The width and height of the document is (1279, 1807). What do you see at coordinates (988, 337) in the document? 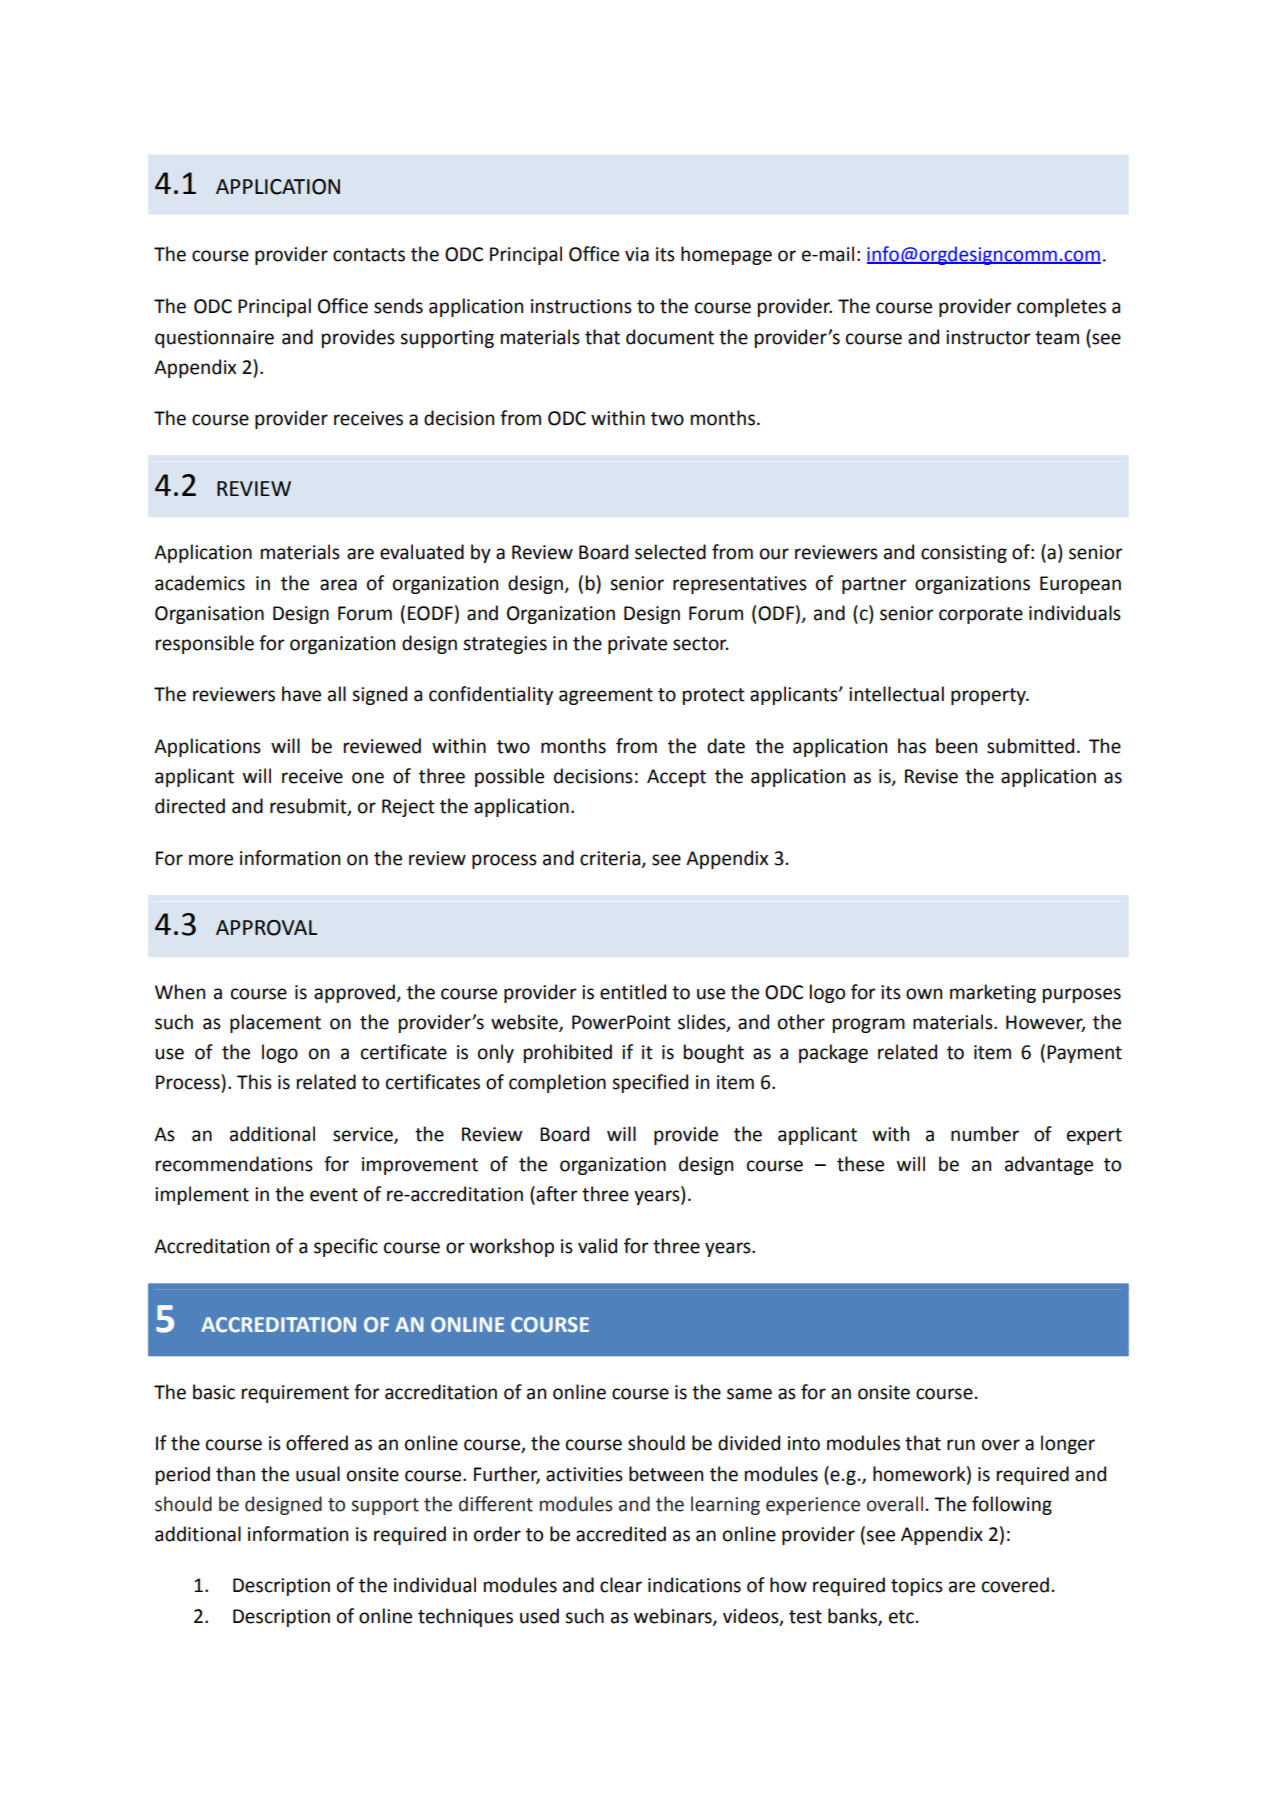
I see `instructor` at bounding box center [988, 337].
